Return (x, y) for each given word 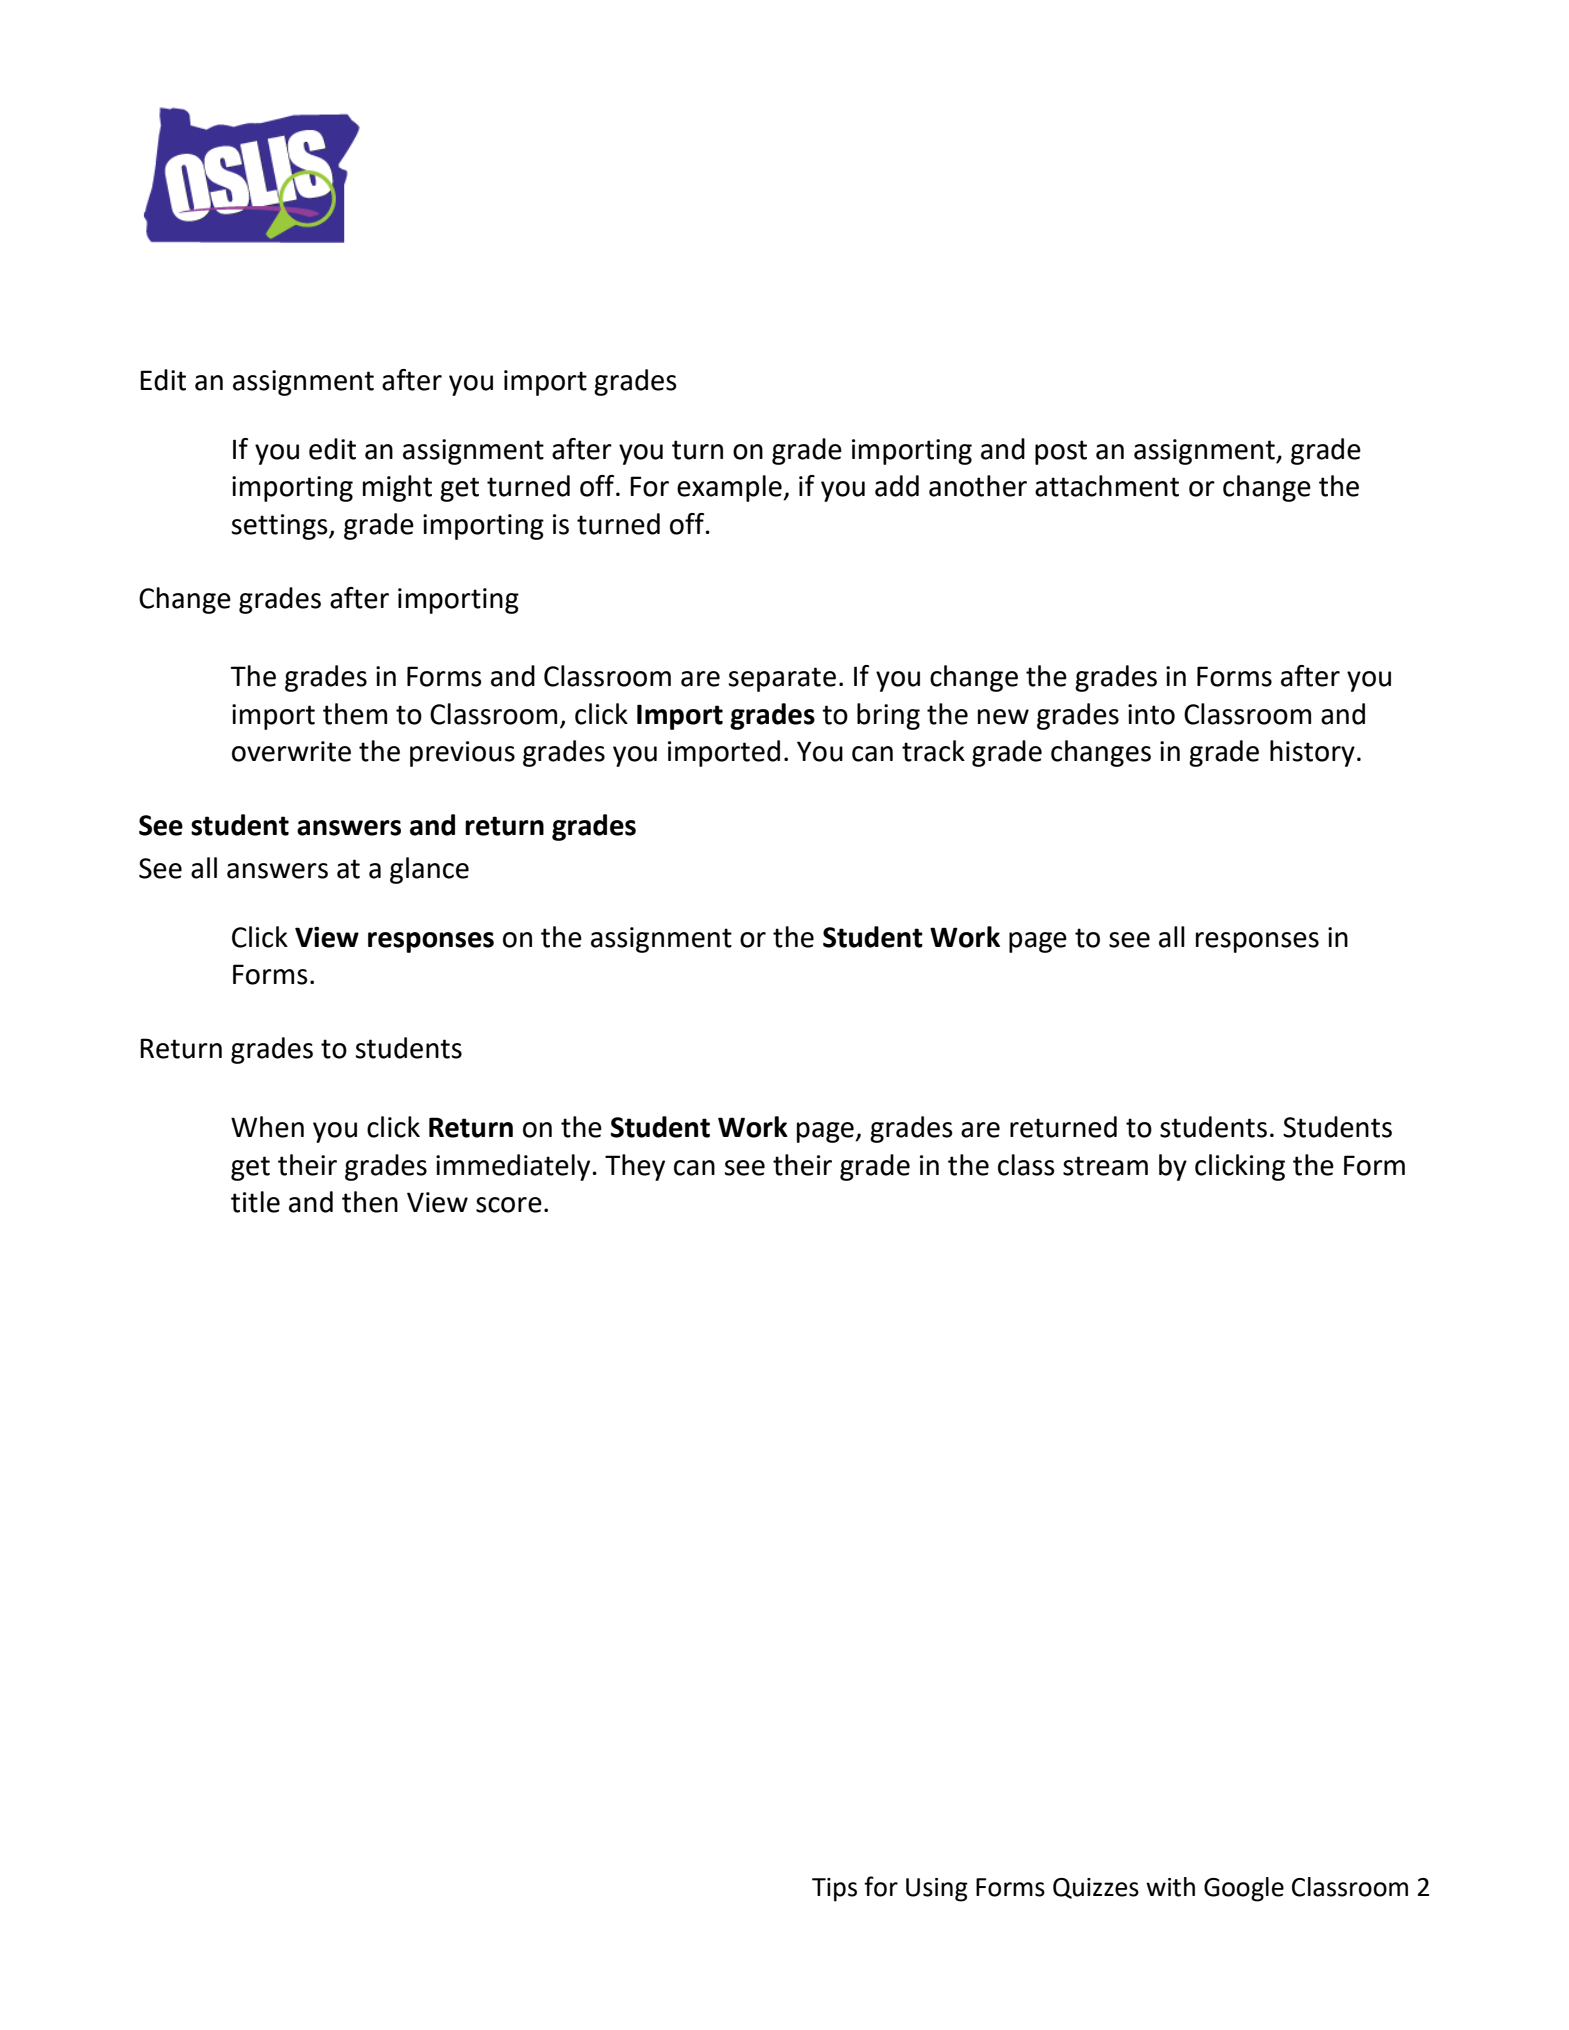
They (635, 1167)
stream (1105, 1166)
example (730, 488)
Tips (834, 1890)
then (370, 1202)
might (397, 488)
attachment (1107, 486)
